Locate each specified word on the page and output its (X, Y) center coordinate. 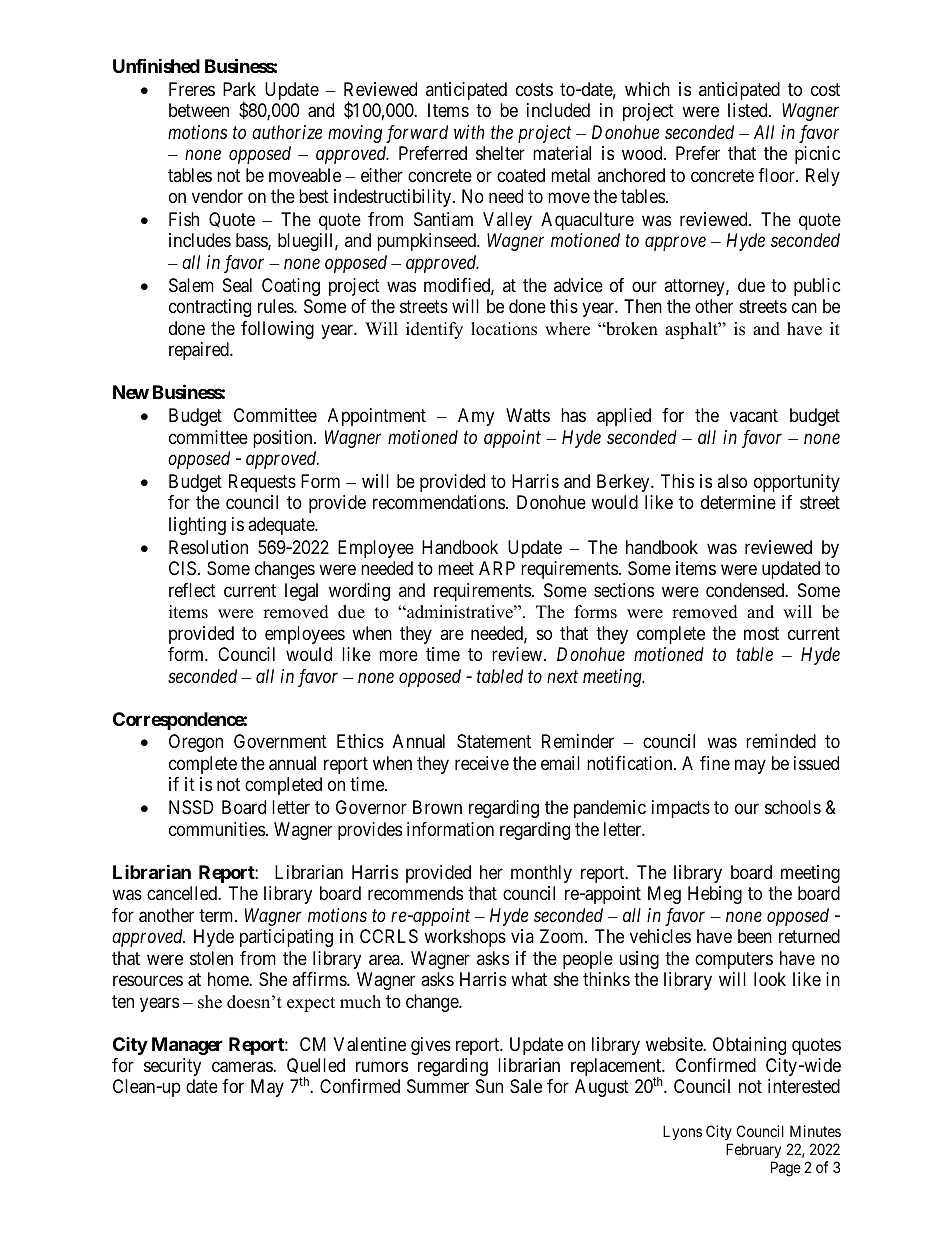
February (753, 1152)
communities (217, 829)
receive (482, 763)
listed (749, 110)
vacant (754, 416)
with (469, 132)
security (172, 1067)
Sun (489, 1086)
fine (715, 763)
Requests (262, 483)
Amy (476, 417)
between (199, 110)
